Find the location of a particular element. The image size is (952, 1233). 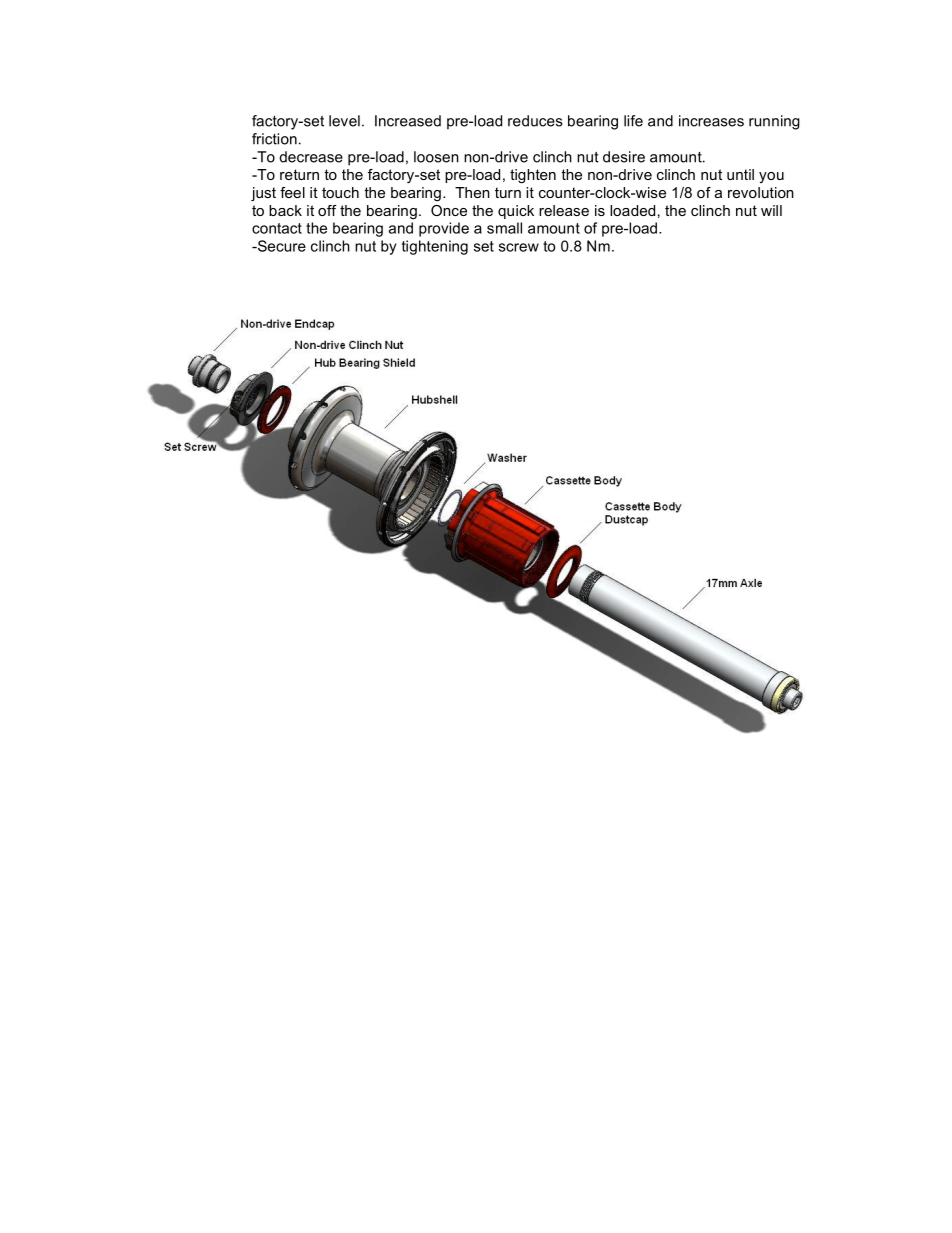

screw is located at coordinates (519, 247).
